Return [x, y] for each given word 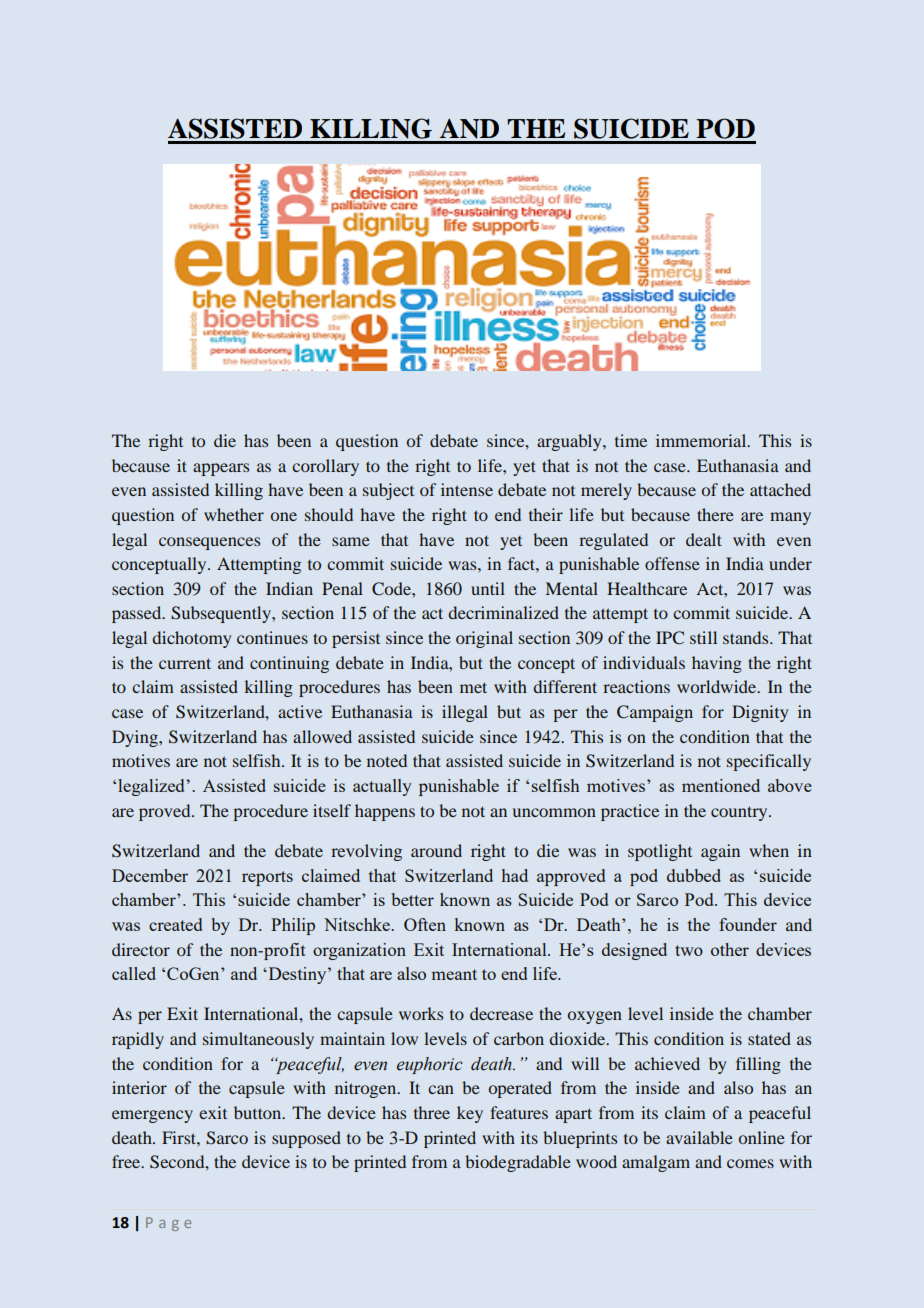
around [436, 850]
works [421, 1013]
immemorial [702, 440]
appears [221, 469]
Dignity [760, 713]
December [150, 875]
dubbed [694, 875]
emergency [152, 1116]
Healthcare [647, 588]
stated [769, 1038]
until [488, 588]
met [473, 687]
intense [467, 489]
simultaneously [258, 1040]
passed [138, 614]
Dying [136, 738]
